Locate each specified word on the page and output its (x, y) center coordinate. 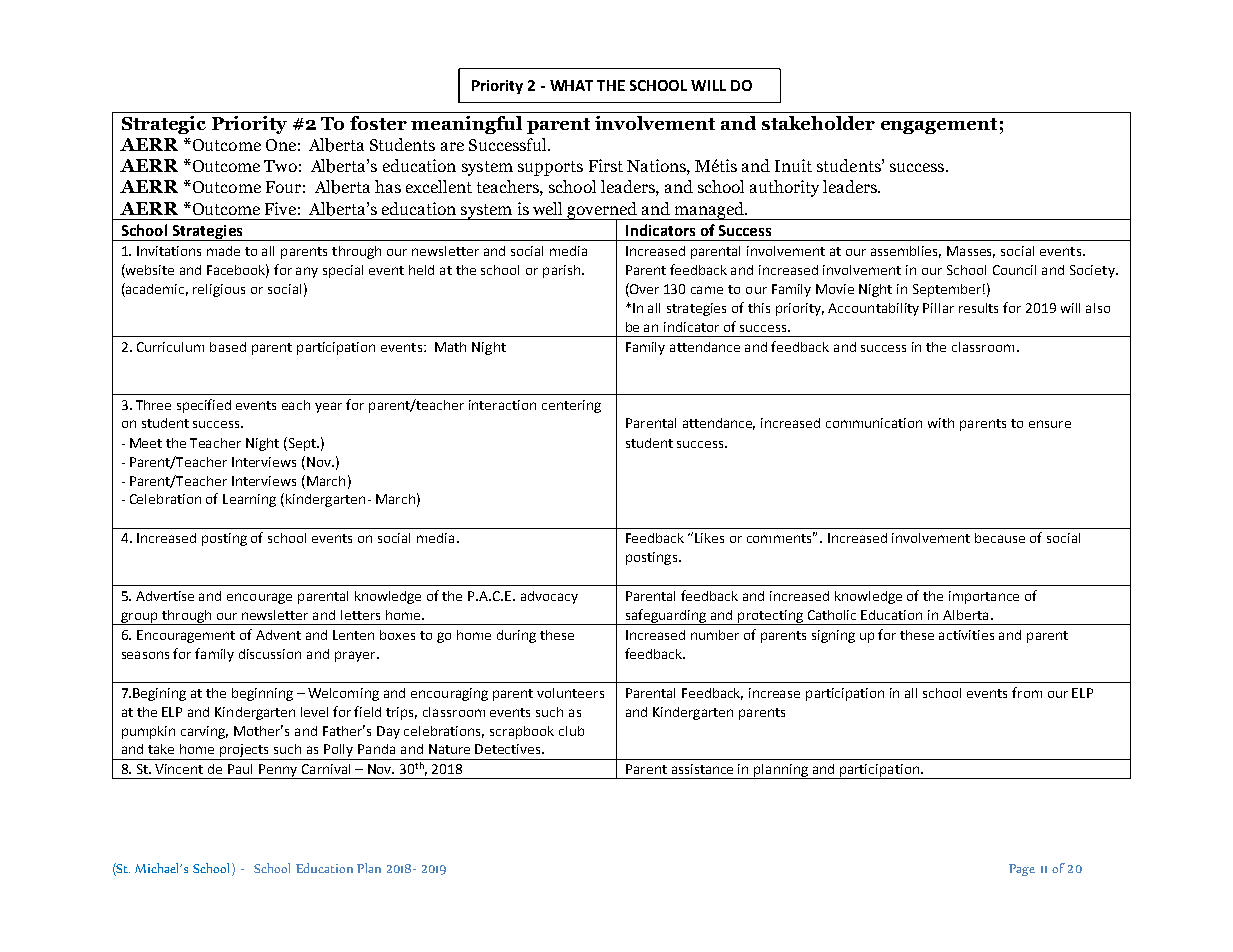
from (1027, 692)
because (1000, 538)
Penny (278, 771)
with (941, 423)
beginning (262, 694)
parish (563, 271)
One (281, 145)
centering (571, 406)
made (223, 251)
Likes (709, 538)
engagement (939, 126)
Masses (971, 252)
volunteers (570, 693)
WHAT (571, 85)
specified (204, 406)
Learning (249, 500)
